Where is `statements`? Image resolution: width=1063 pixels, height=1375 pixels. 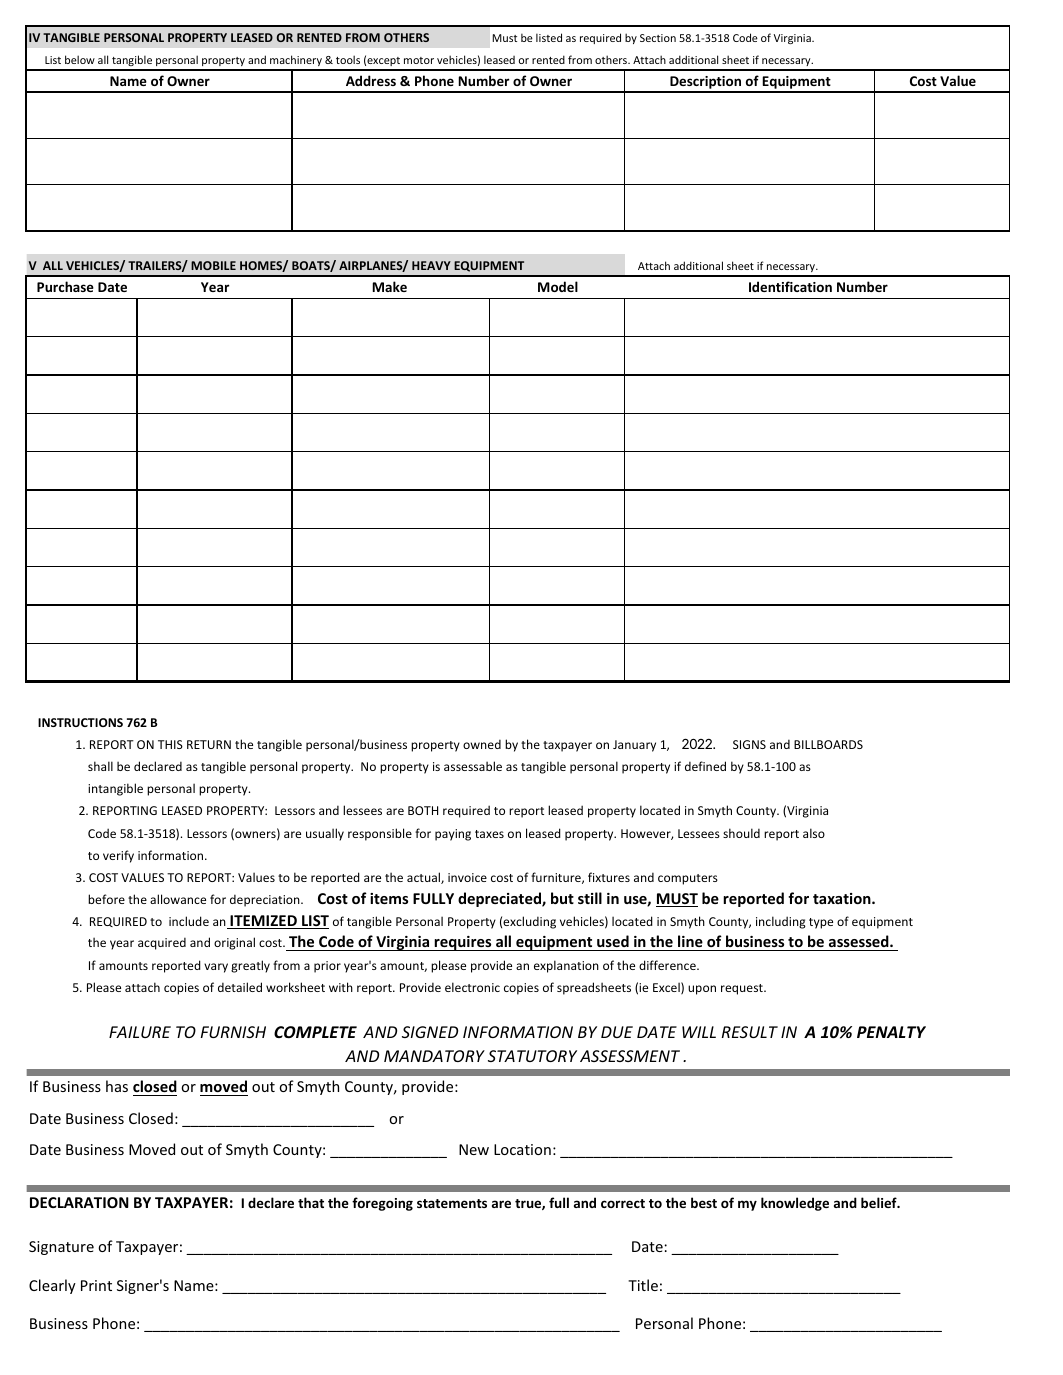
statements is located at coordinates (452, 1203).
